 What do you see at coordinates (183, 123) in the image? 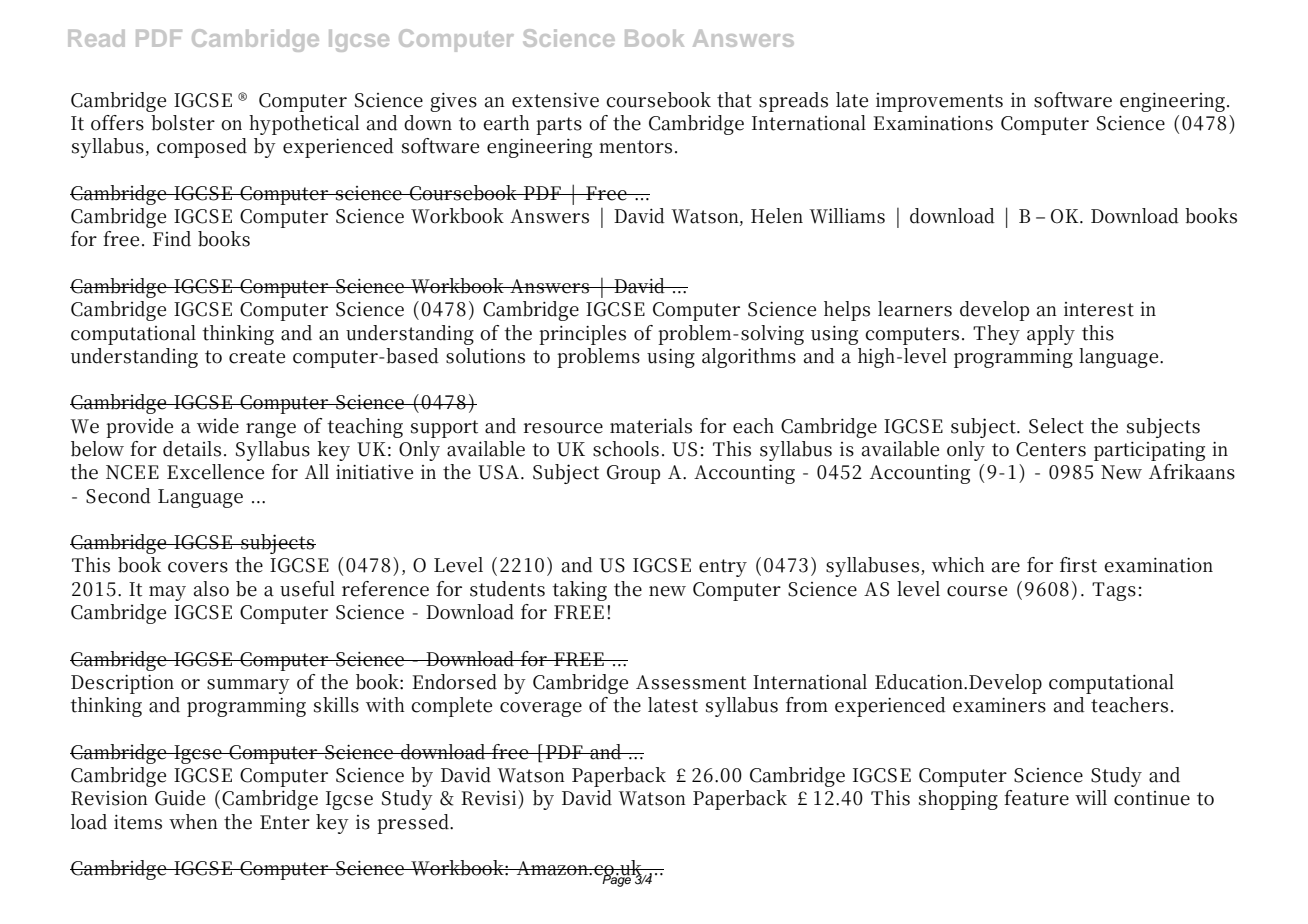
I see `bolster` at bounding box center [183, 123].
